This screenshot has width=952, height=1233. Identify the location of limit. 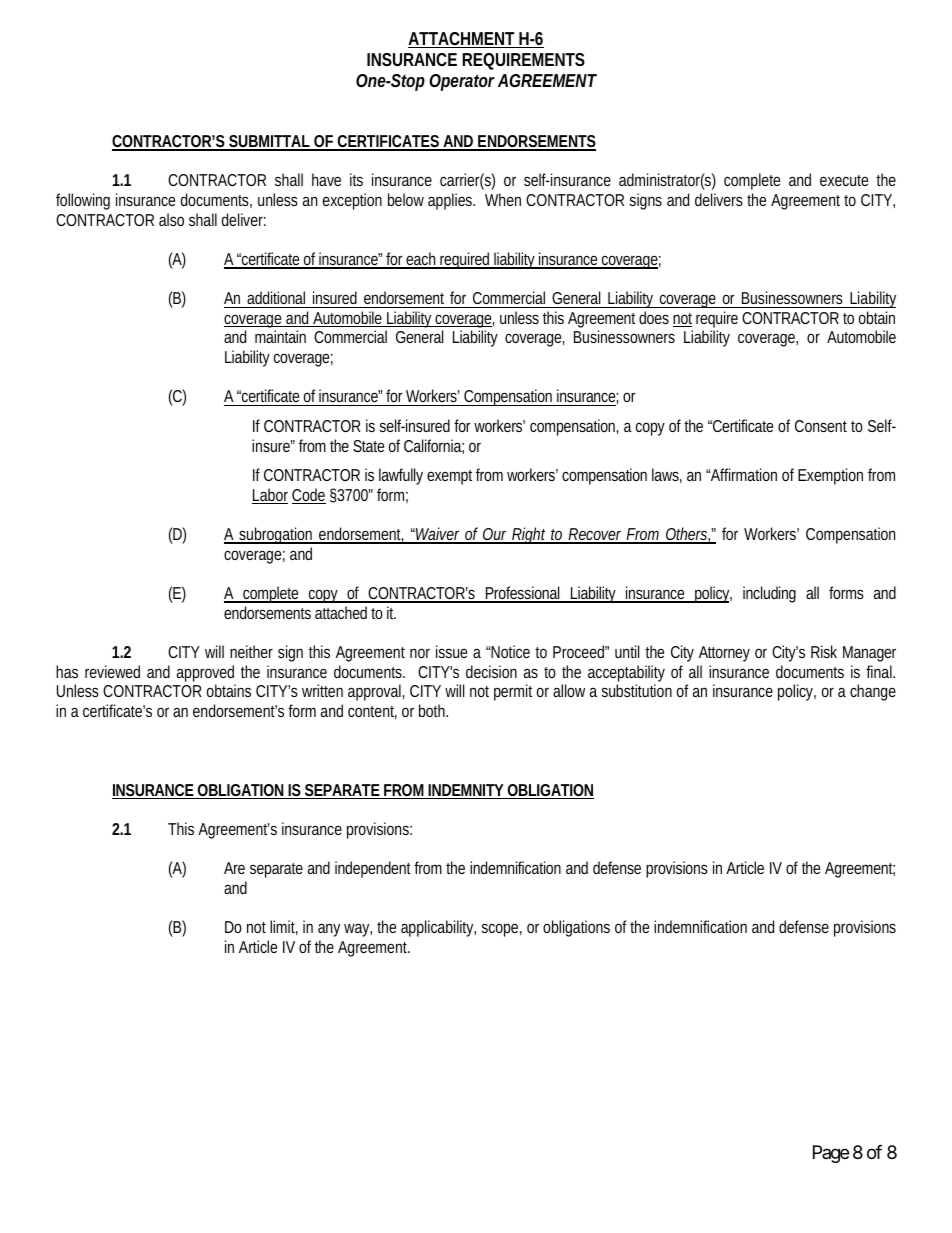
(284, 927).
